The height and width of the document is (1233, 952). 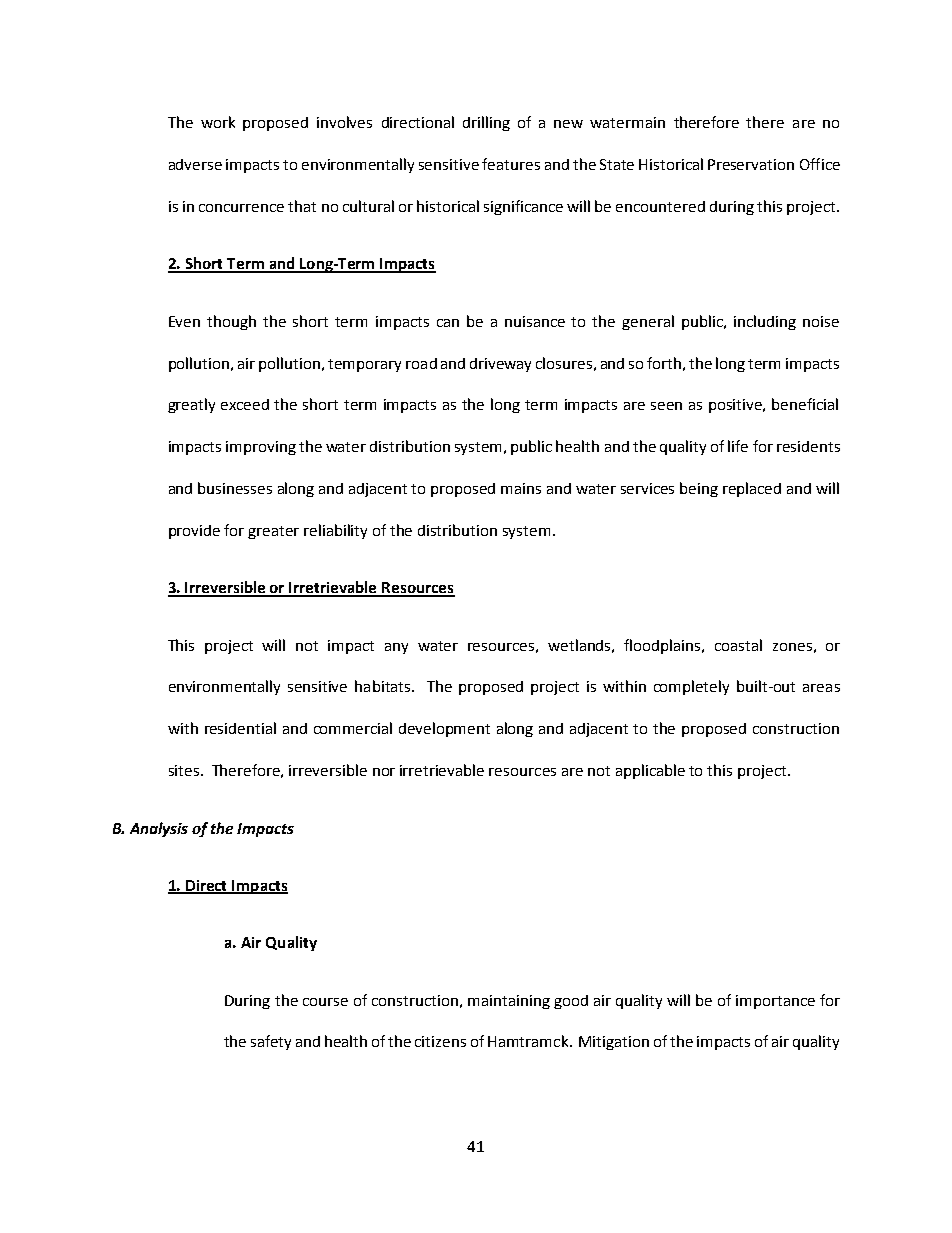 What do you see at coordinates (396, 648) in the document?
I see `any` at bounding box center [396, 648].
